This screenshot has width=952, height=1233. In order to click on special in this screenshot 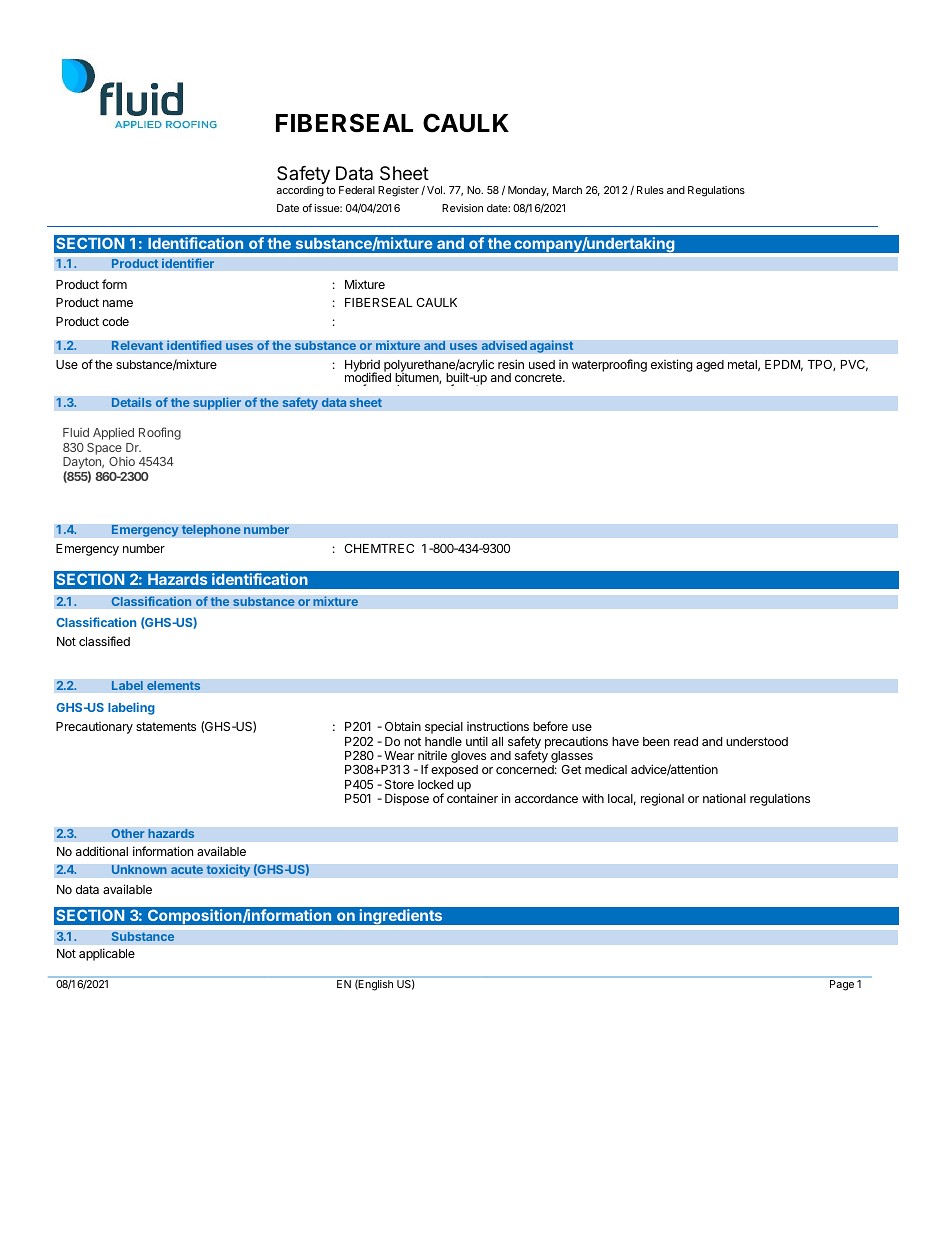, I will do `click(444, 727)`.
